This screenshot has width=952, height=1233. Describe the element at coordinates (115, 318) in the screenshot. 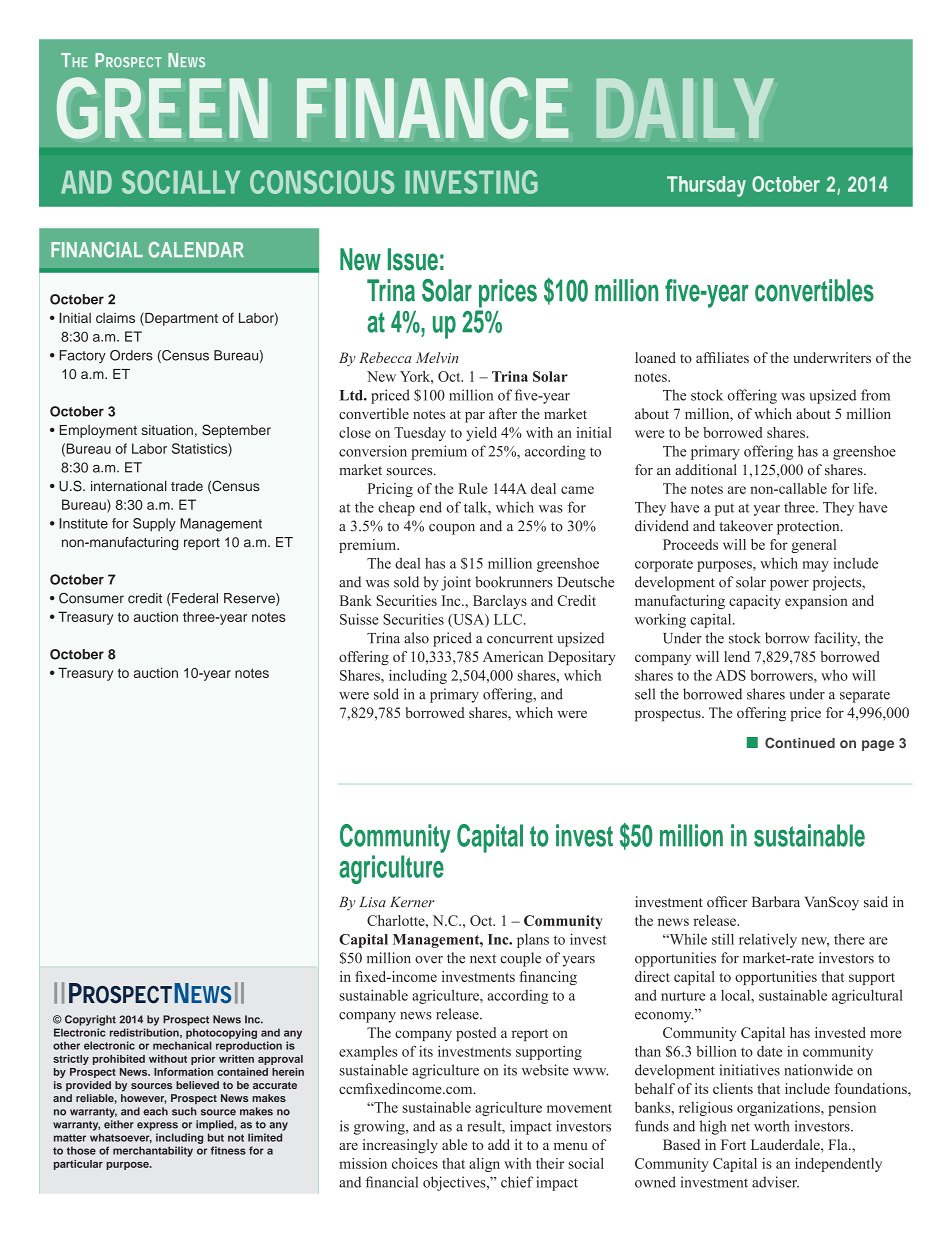

I see `claims` at that location.
